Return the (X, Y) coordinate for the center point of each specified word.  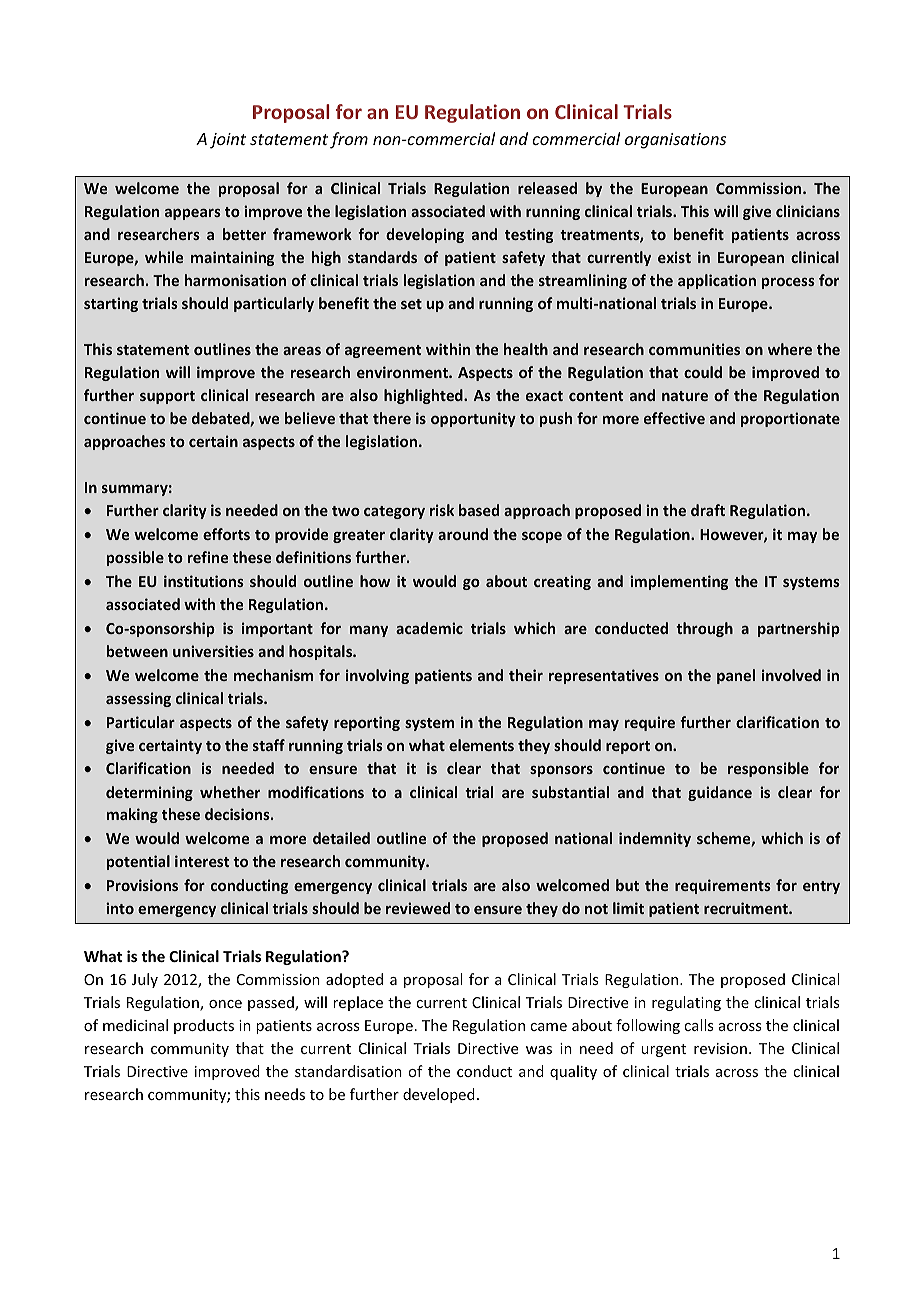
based (479, 510)
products (204, 1026)
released (547, 188)
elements (481, 745)
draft (708, 510)
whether (230, 792)
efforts (226, 534)
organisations (675, 141)
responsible (768, 769)
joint (228, 141)
